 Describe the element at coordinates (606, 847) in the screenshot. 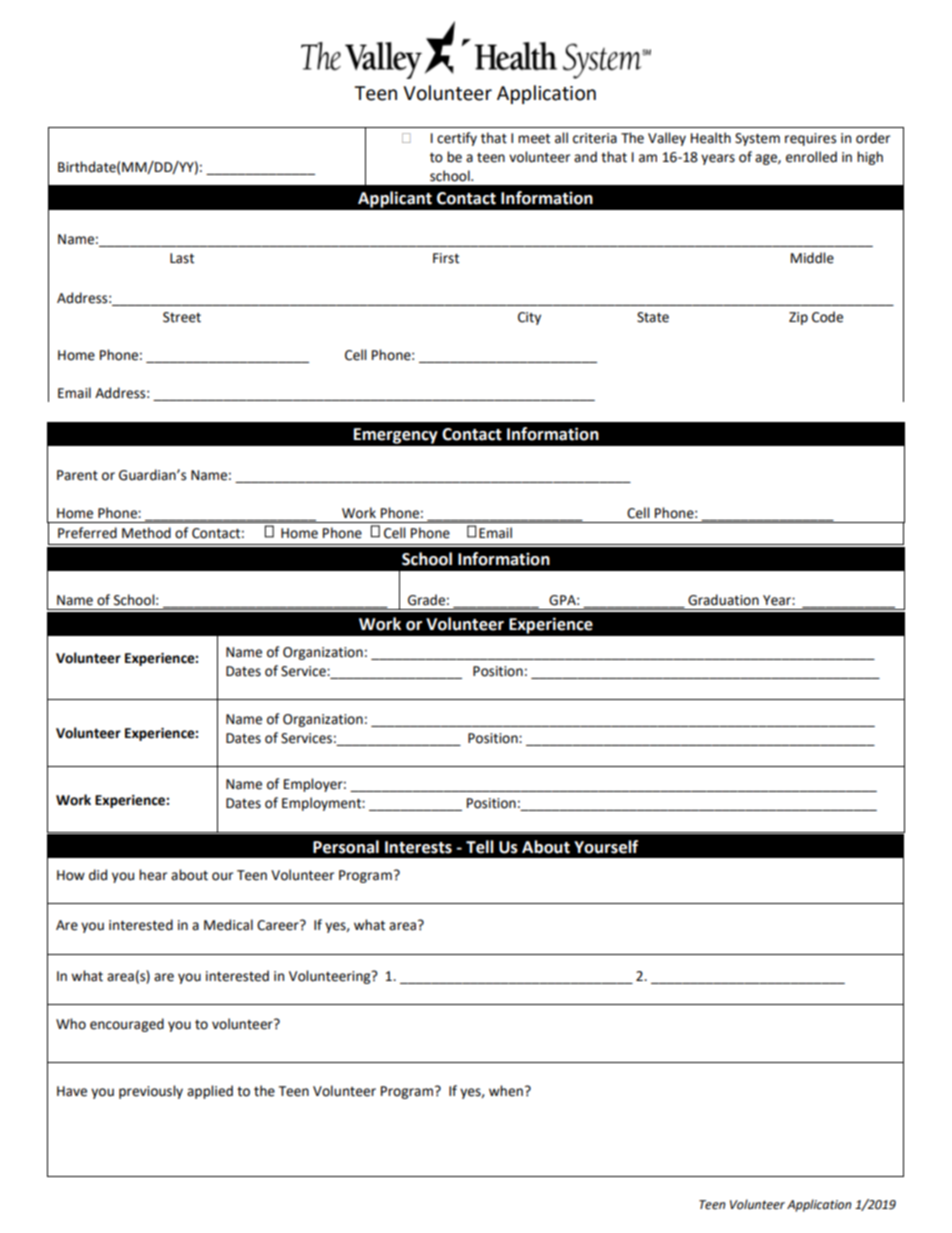

I see `Yourself` at that location.
